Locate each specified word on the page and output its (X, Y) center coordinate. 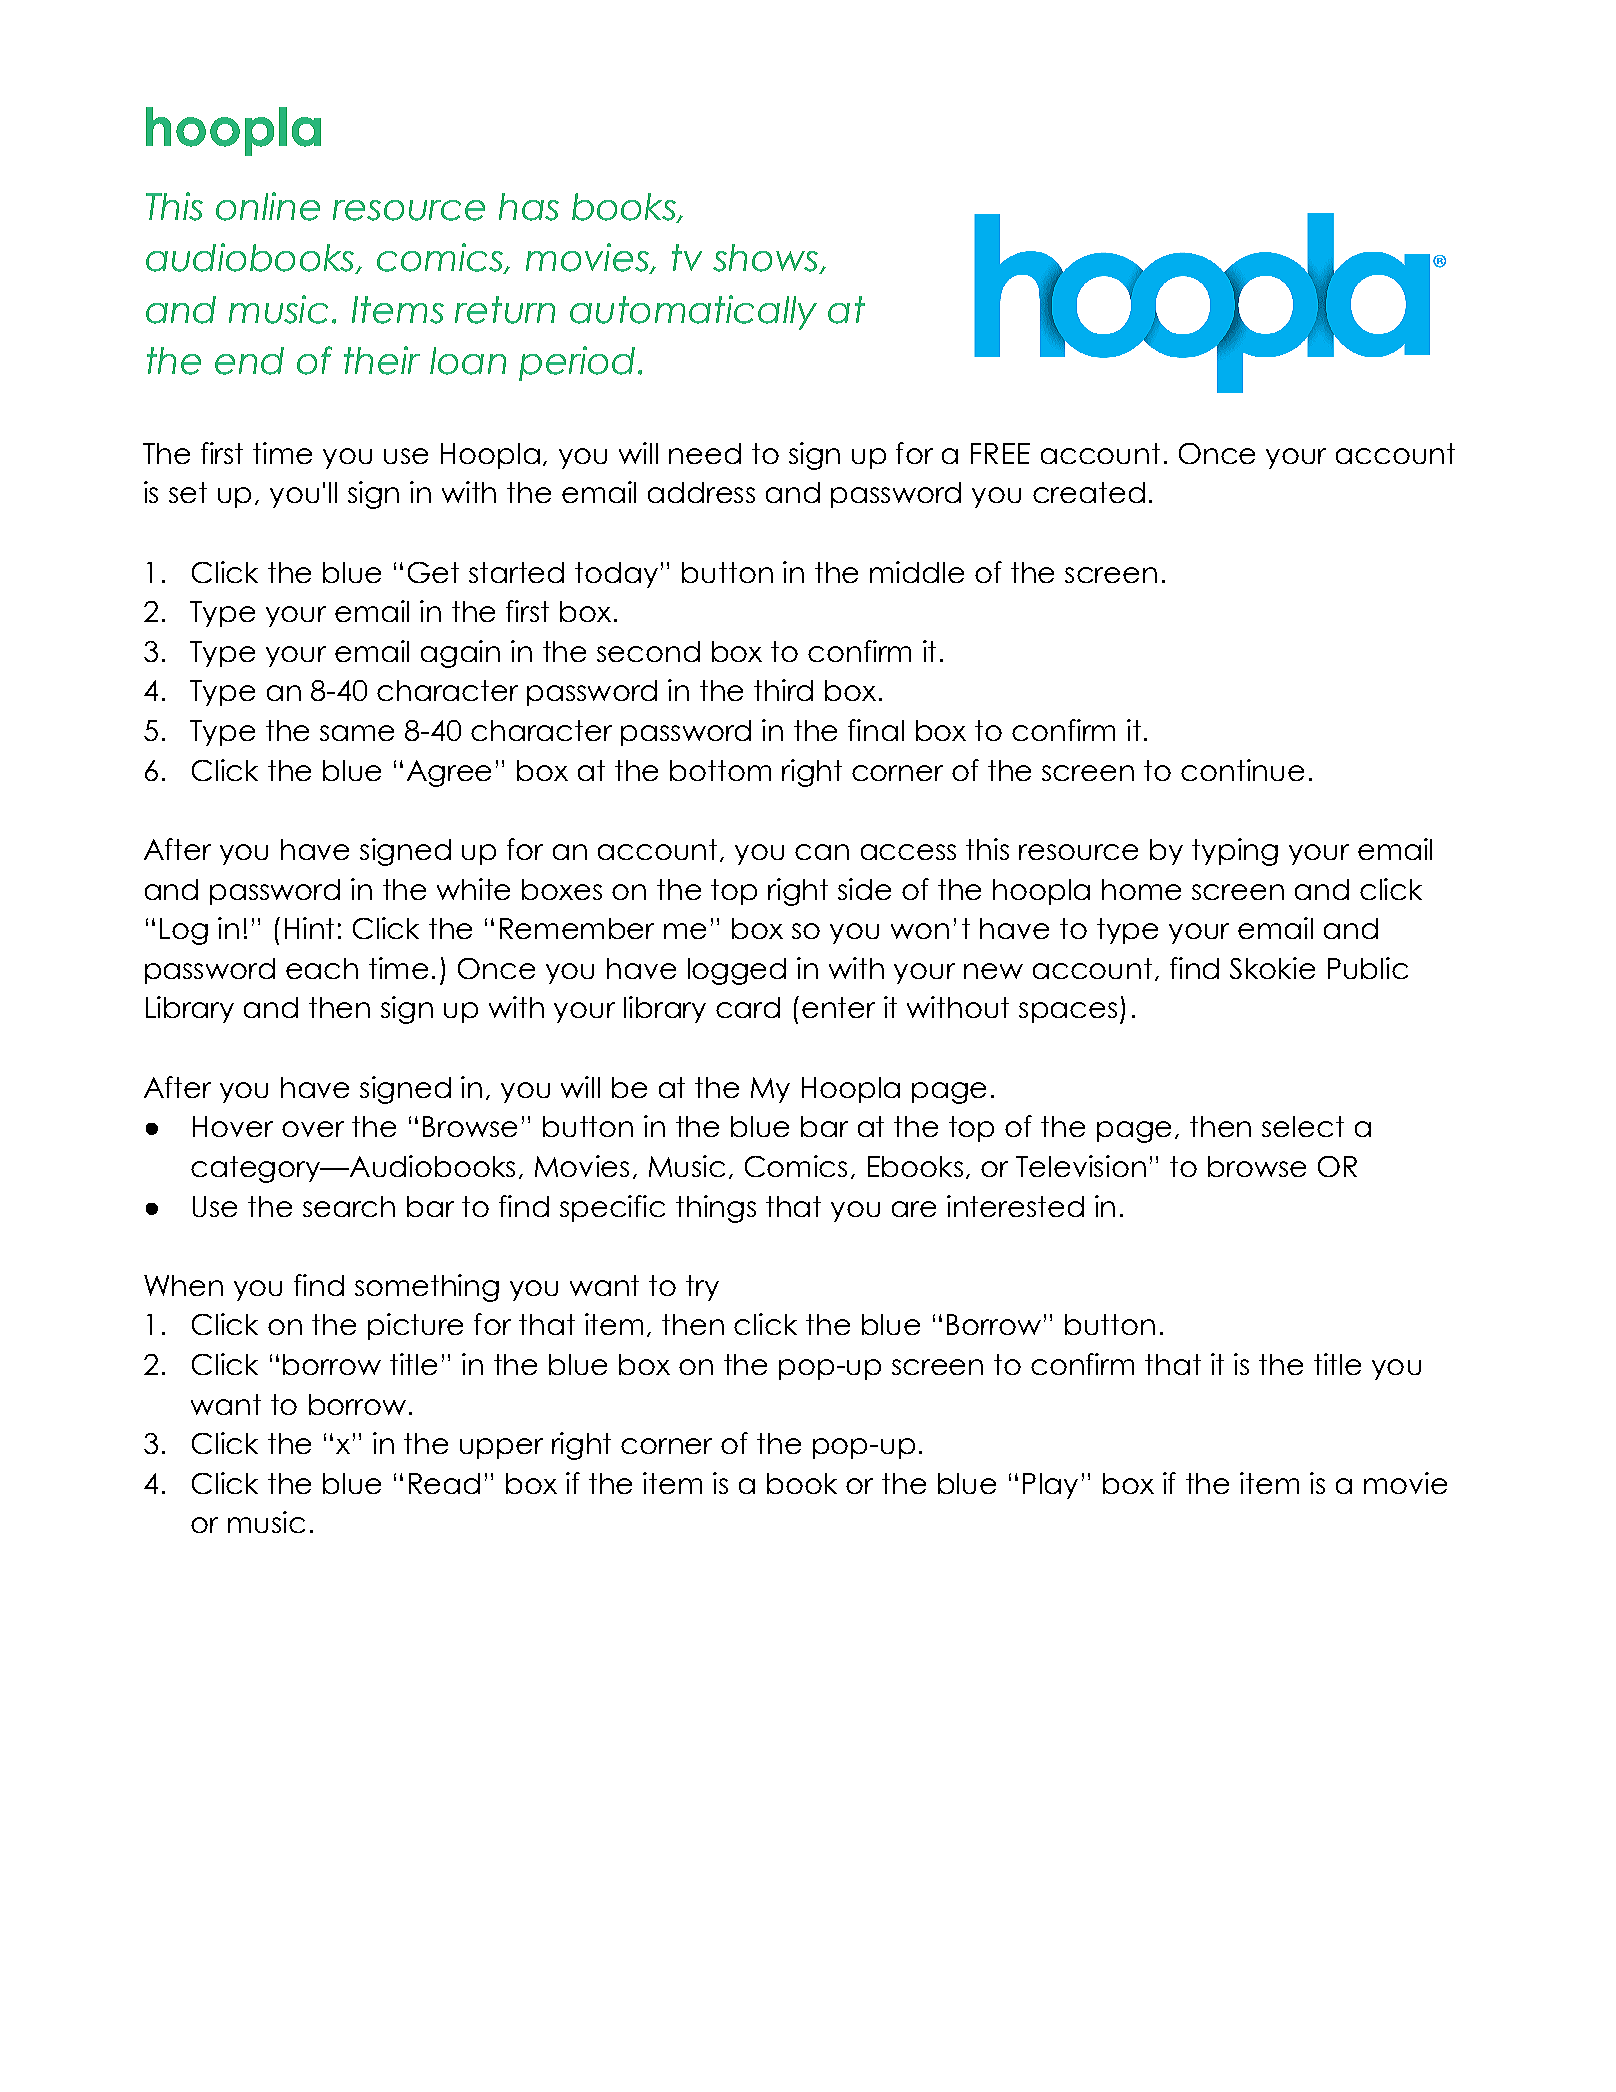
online (268, 206)
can (822, 852)
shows (766, 259)
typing (1235, 852)
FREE (1000, 453)
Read (444, 1483)
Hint (309, 928)
